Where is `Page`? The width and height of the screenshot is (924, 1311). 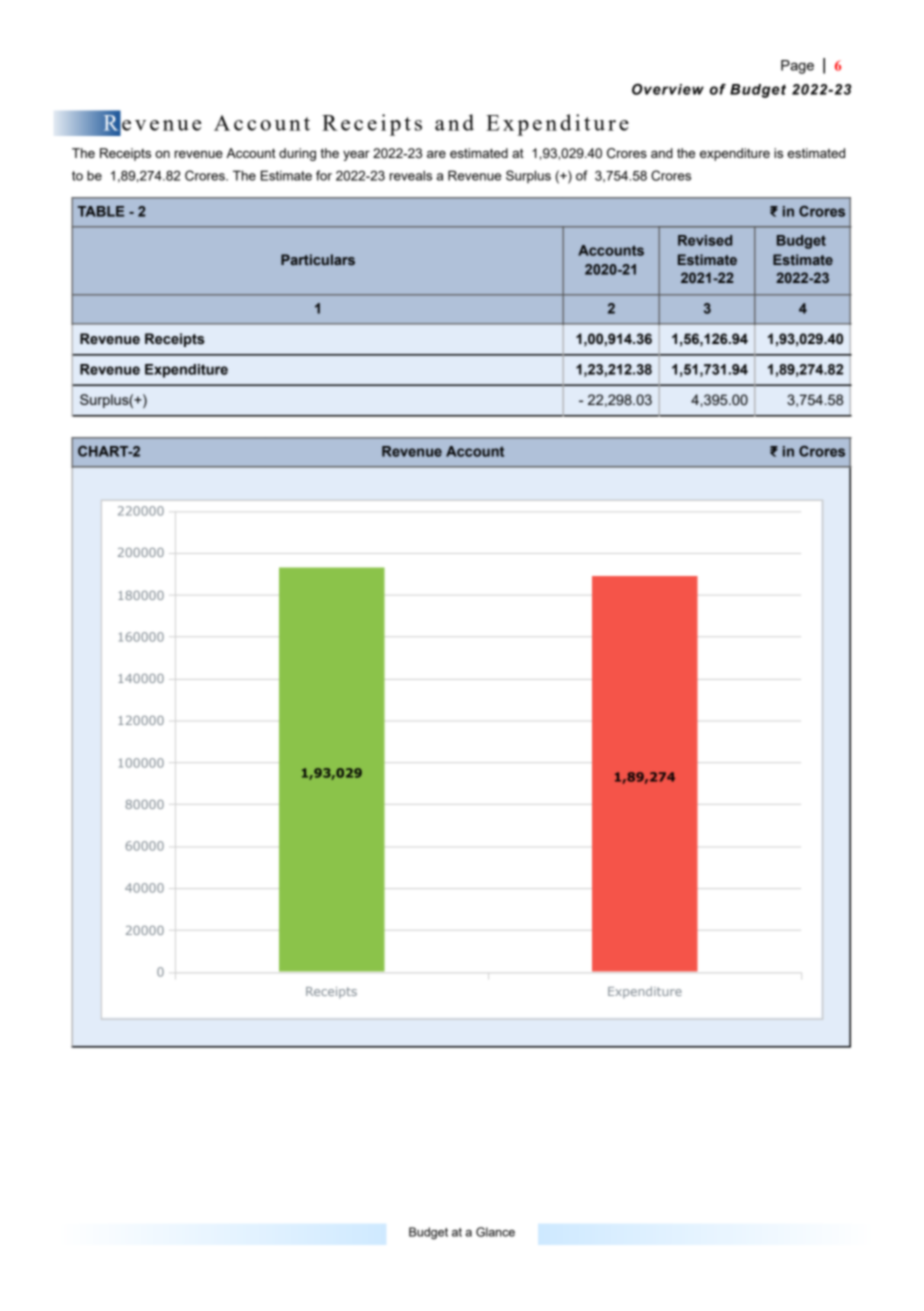 Page is located at coordinates (797, 67).
